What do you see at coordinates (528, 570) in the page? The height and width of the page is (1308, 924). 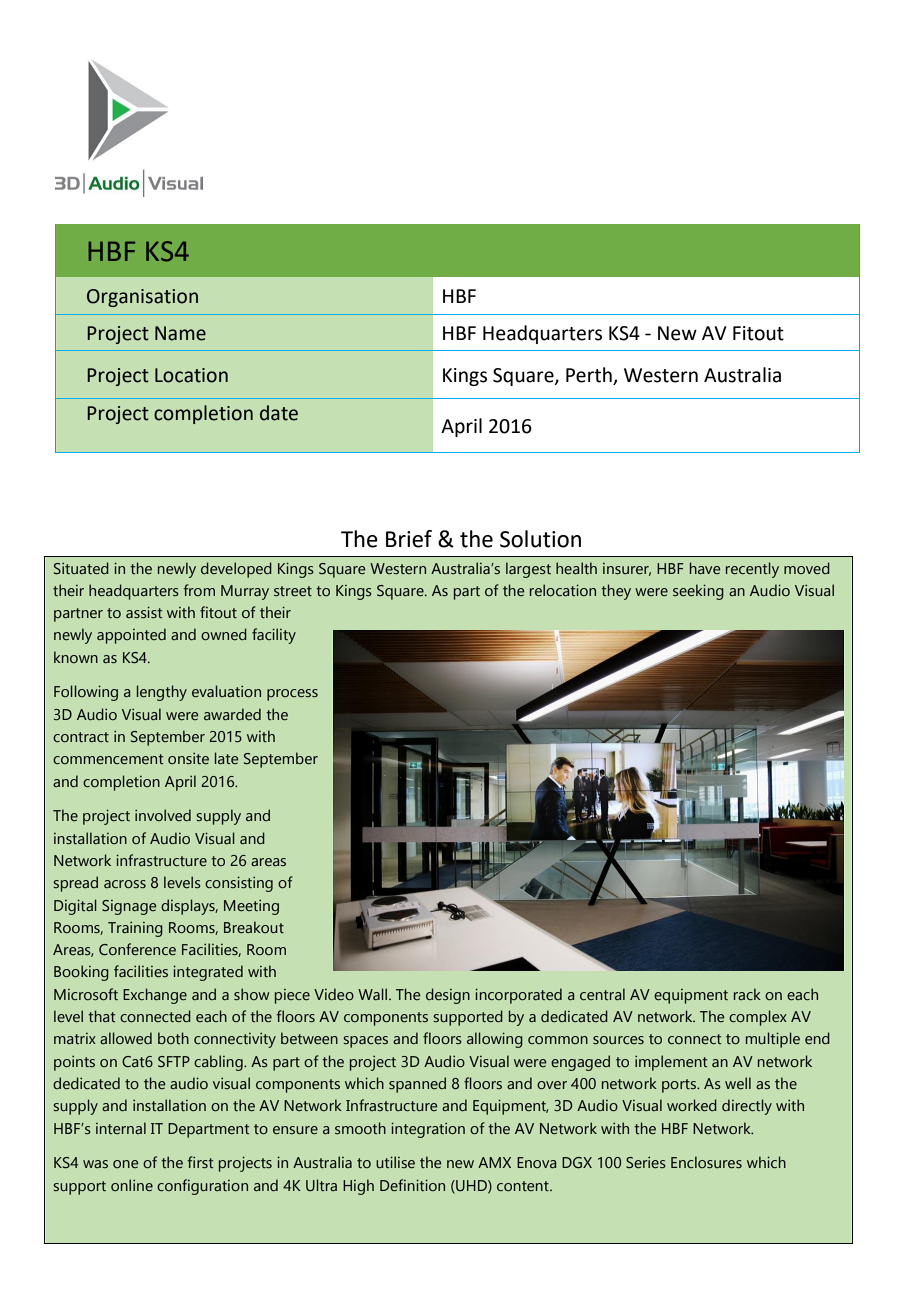 I see `largest` at bounding box center [528, 570].
